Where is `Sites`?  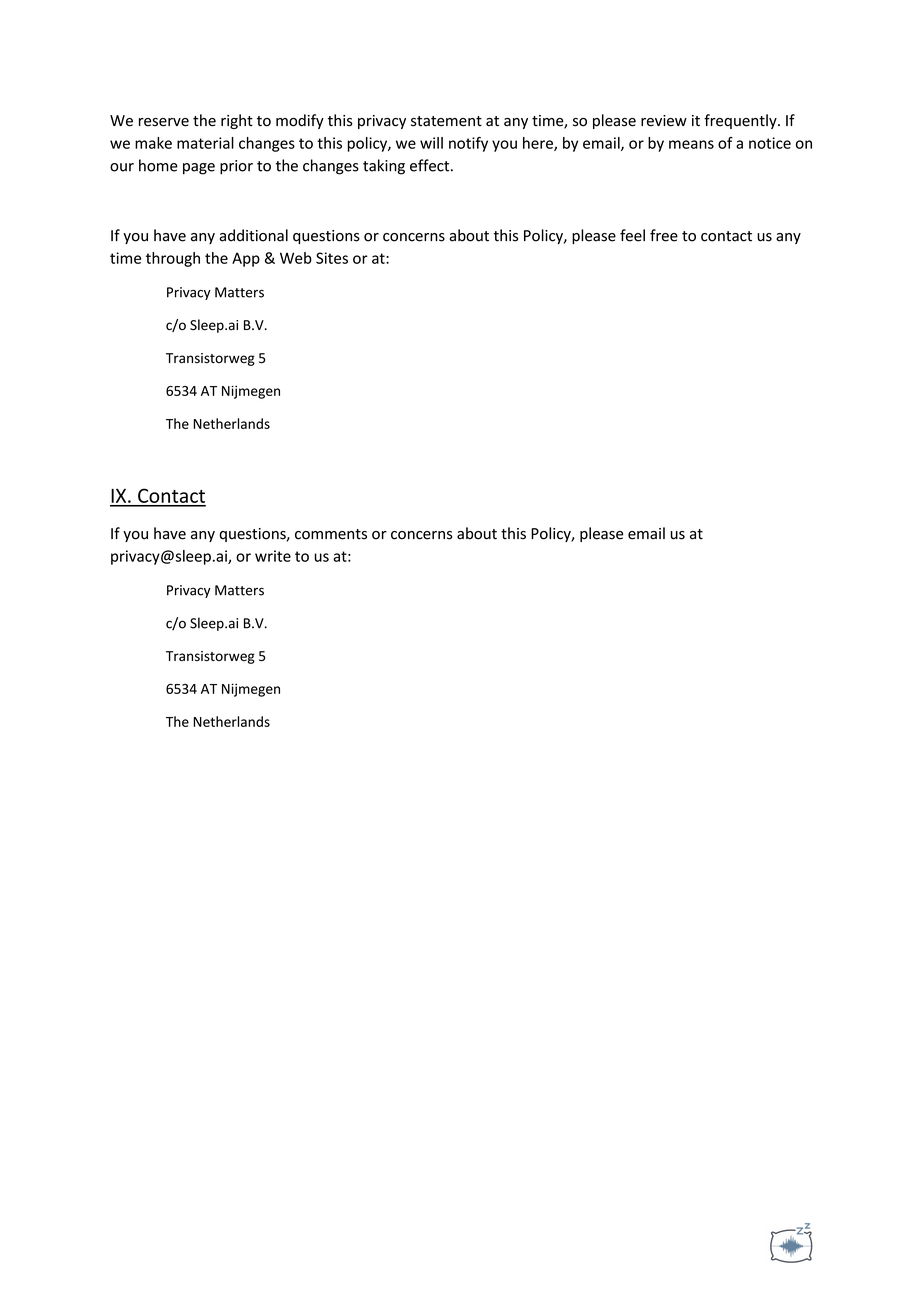
Sites is located at coordinates (332, 258).
